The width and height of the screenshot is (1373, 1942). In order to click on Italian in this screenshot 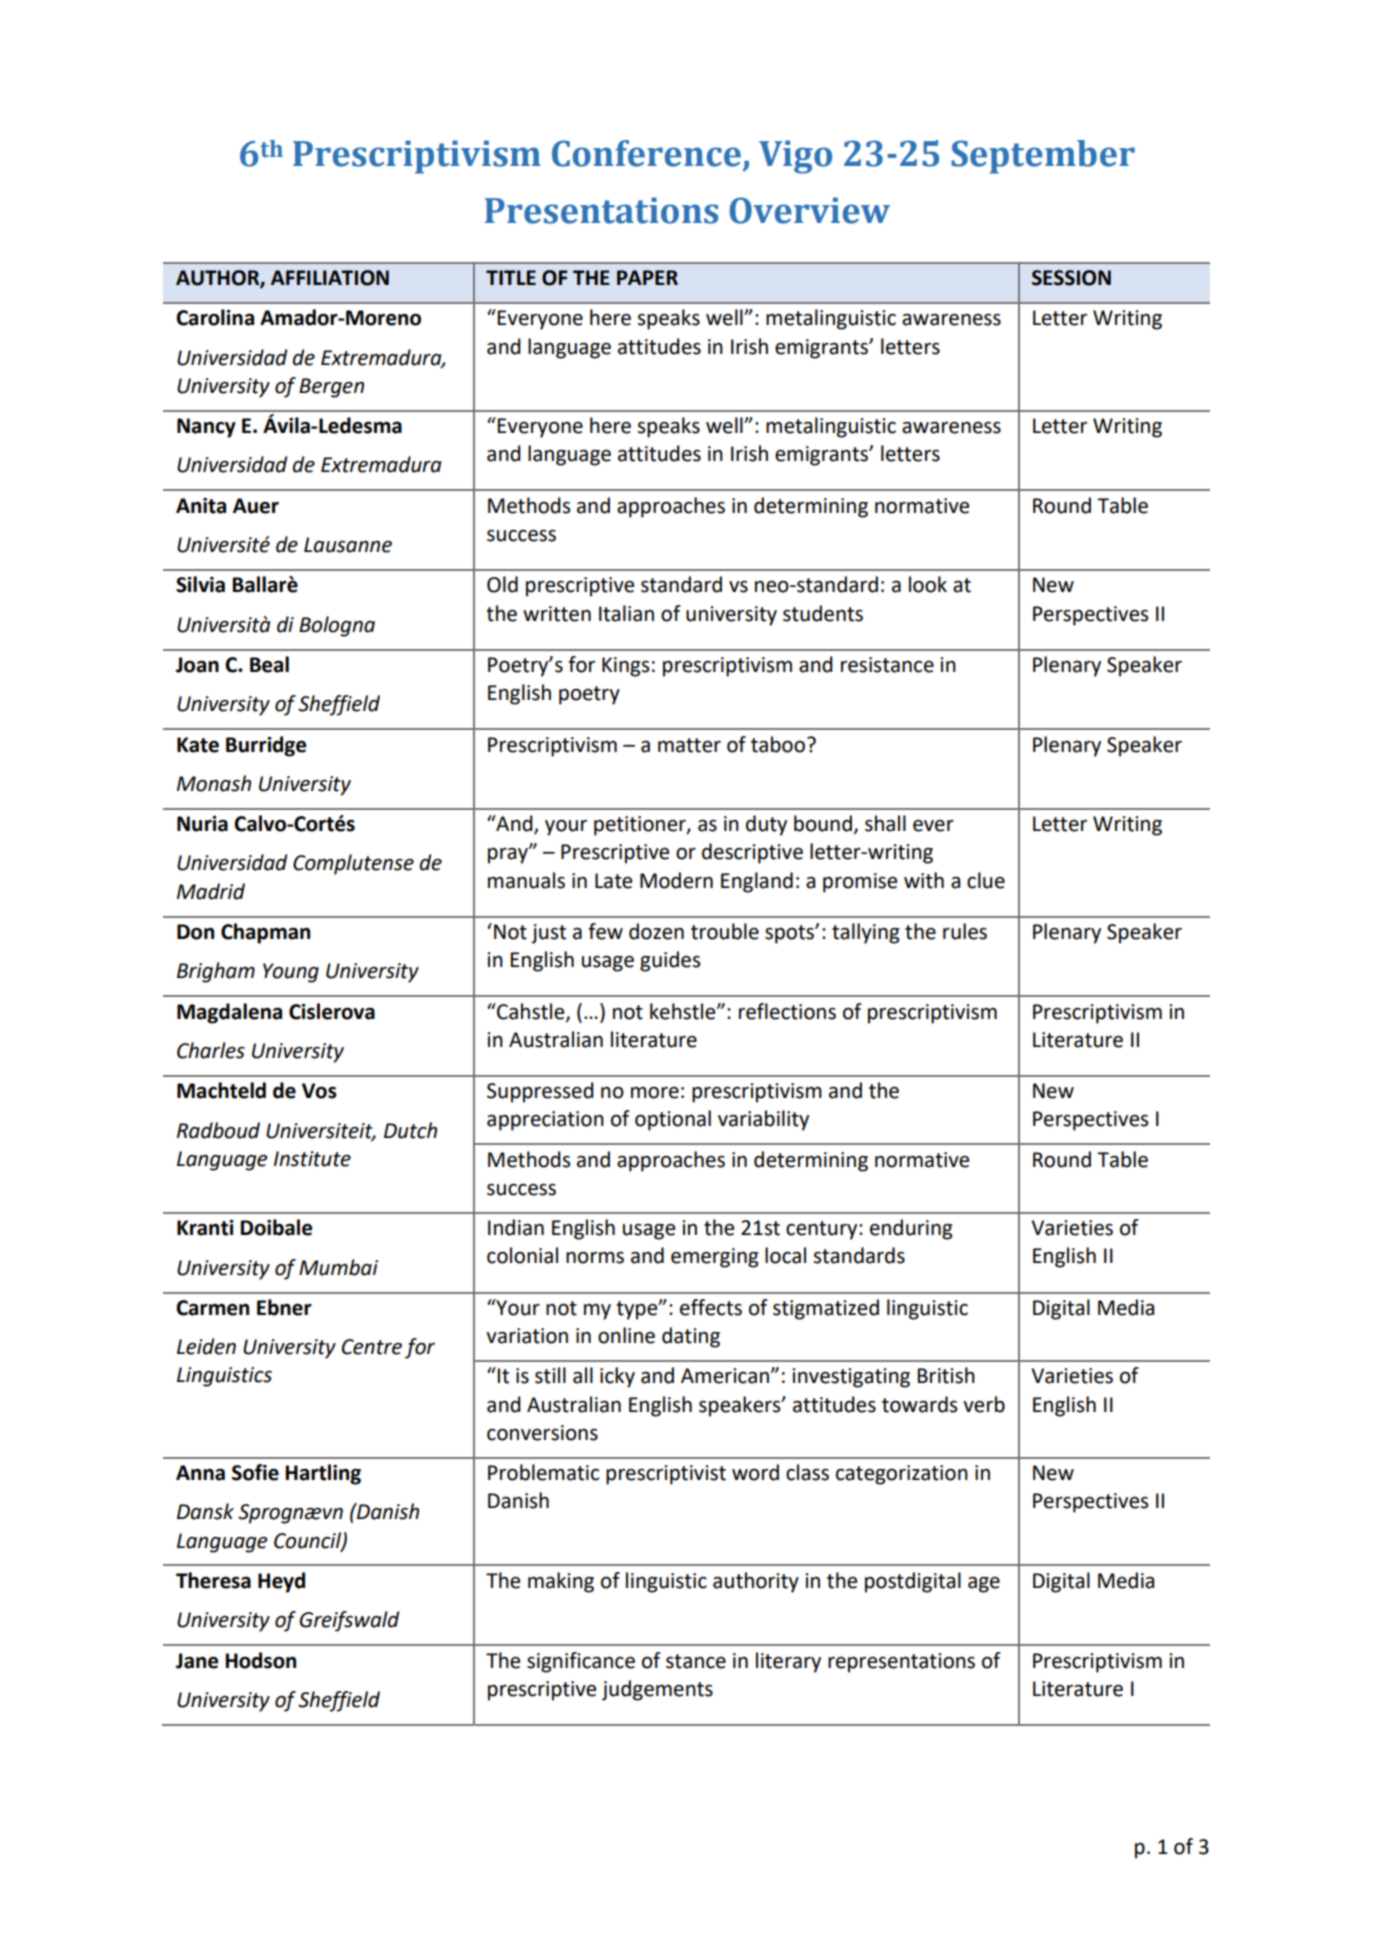, I will do `click(626, 613)`.
